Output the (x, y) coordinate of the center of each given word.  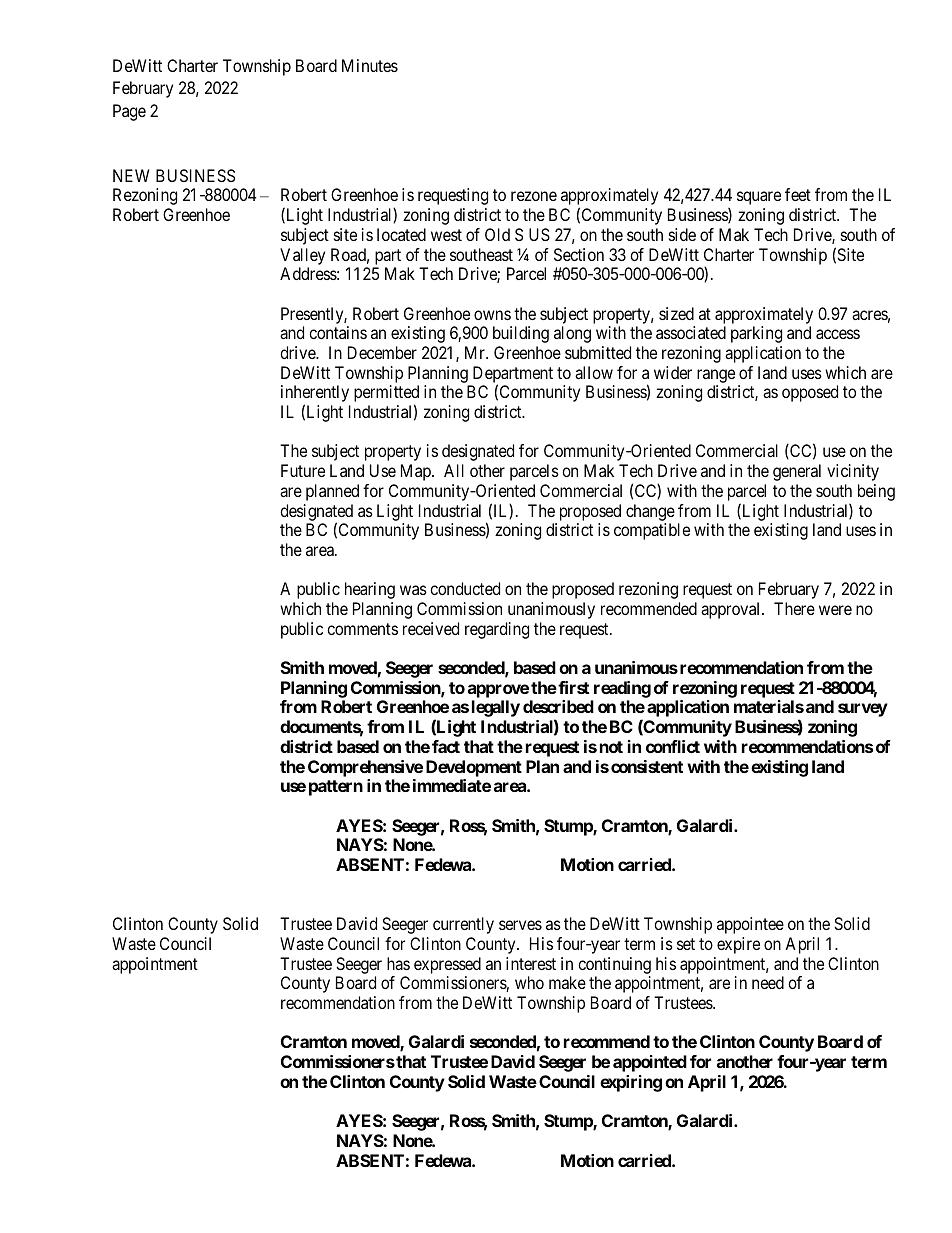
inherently (315, 395)
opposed (810, 393)
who (529, 982)
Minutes (370, 65)
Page (129, 112)
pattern (336, 788)
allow (594, 372)
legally (496, 708)
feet (798, 194)
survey (863, 710)
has (398, 963)
